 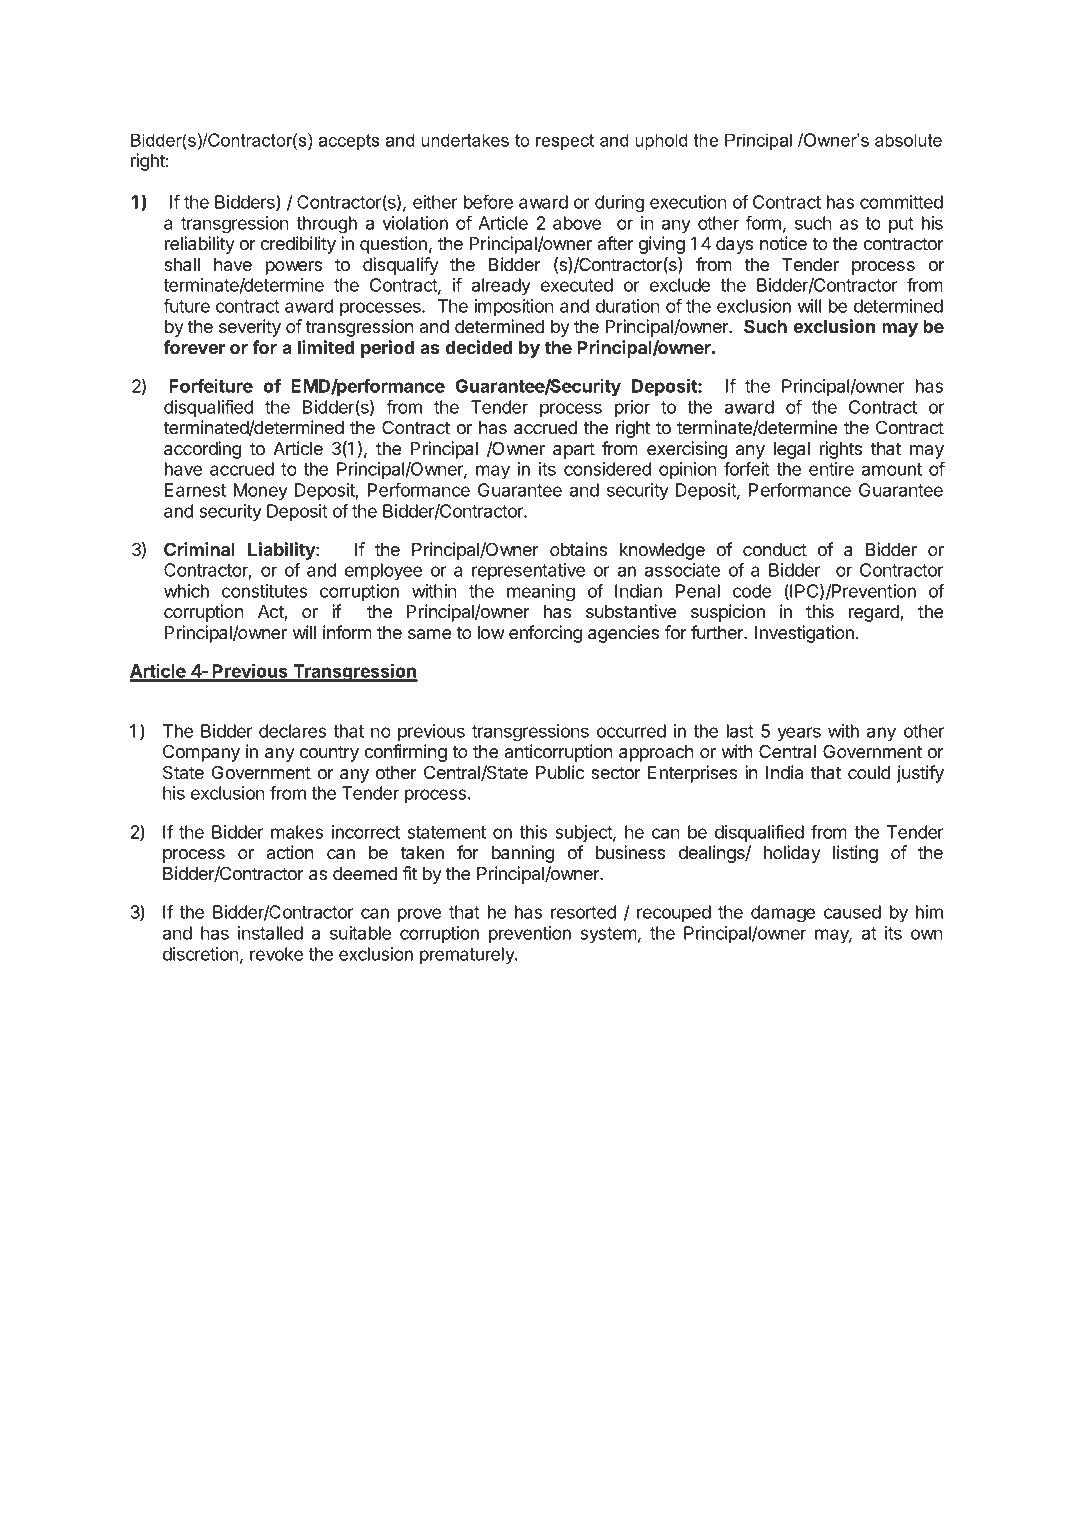 I want to click on installed, so click(x=270, y=933).
